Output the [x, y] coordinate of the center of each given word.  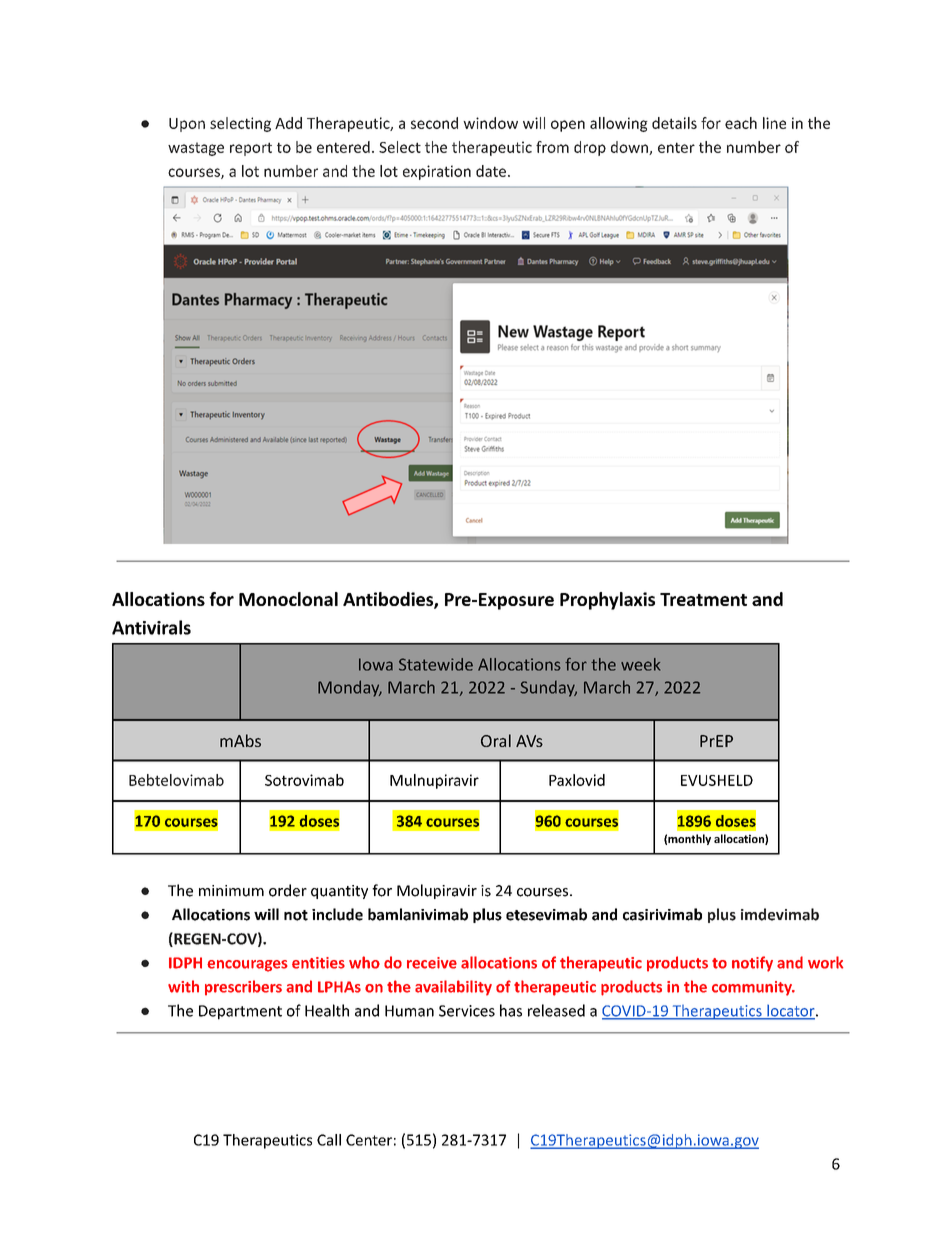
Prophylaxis [607, 601]
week [640, 664]
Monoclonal [288, 599]
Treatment [703, 599]
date [491, 171]
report [251, 149]
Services [467, 1011]
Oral [496, 740]
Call [329, 1140]
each [741, 123]
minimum [231, 891]
